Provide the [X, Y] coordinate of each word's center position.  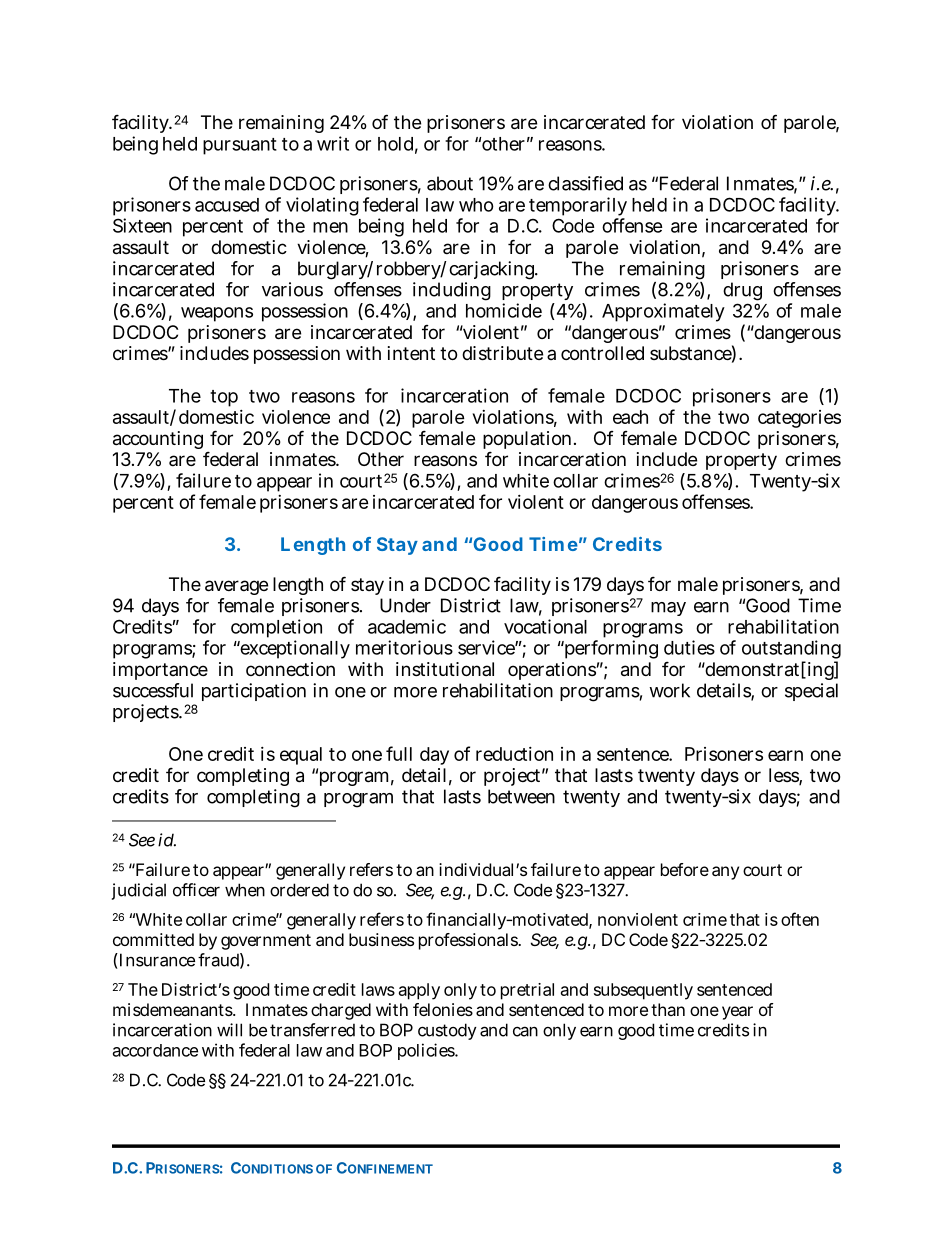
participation [254, 692]
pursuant [240, 146]
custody [447, 1031]
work [669, 690]
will [229, 1030]
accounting [158, 440]
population [527, 441]
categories [799, 419]
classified [585, 183]
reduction [514, 754]
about [450, 183]
